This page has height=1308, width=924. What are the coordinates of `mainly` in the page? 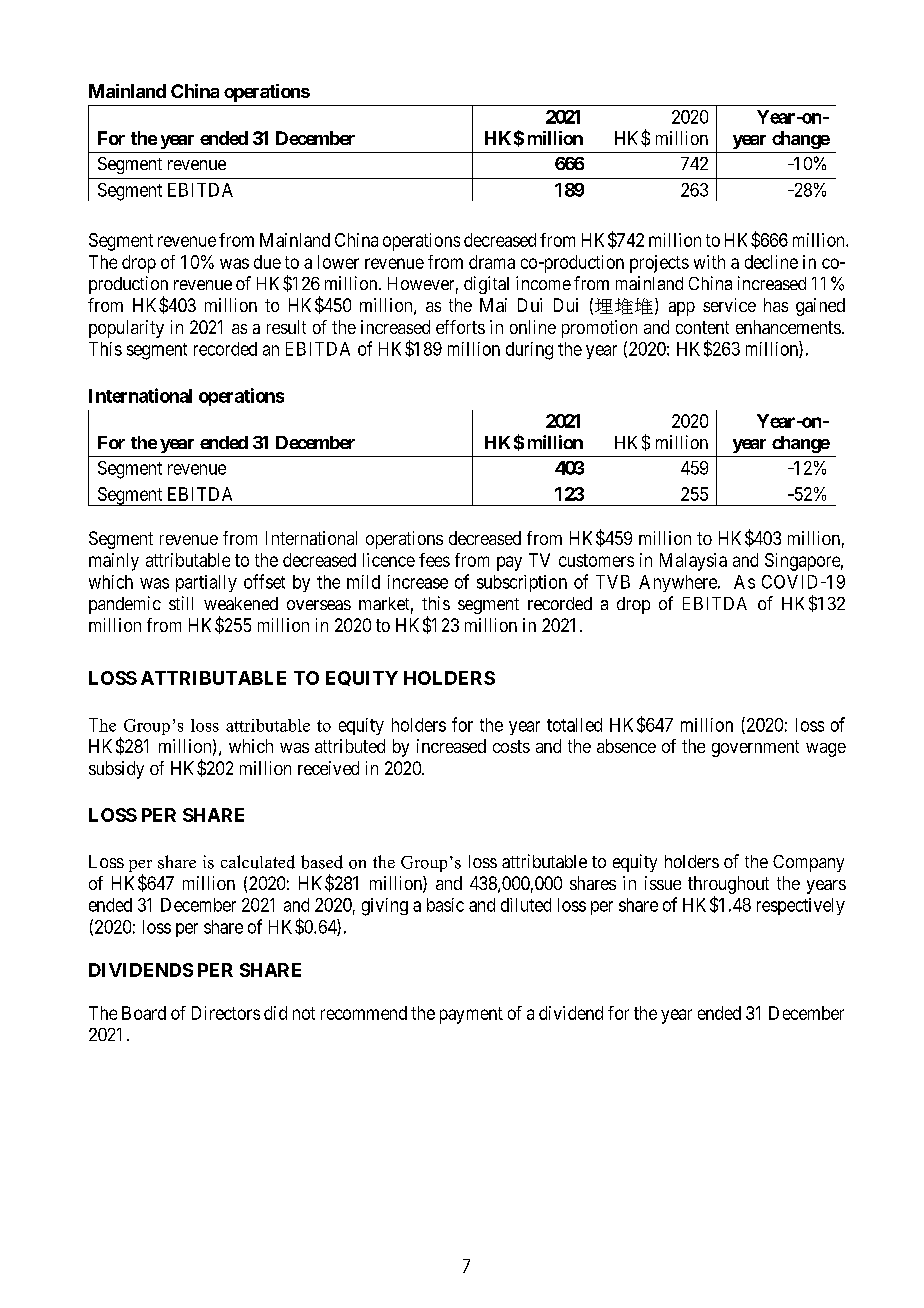 It's located at (114, 562).
